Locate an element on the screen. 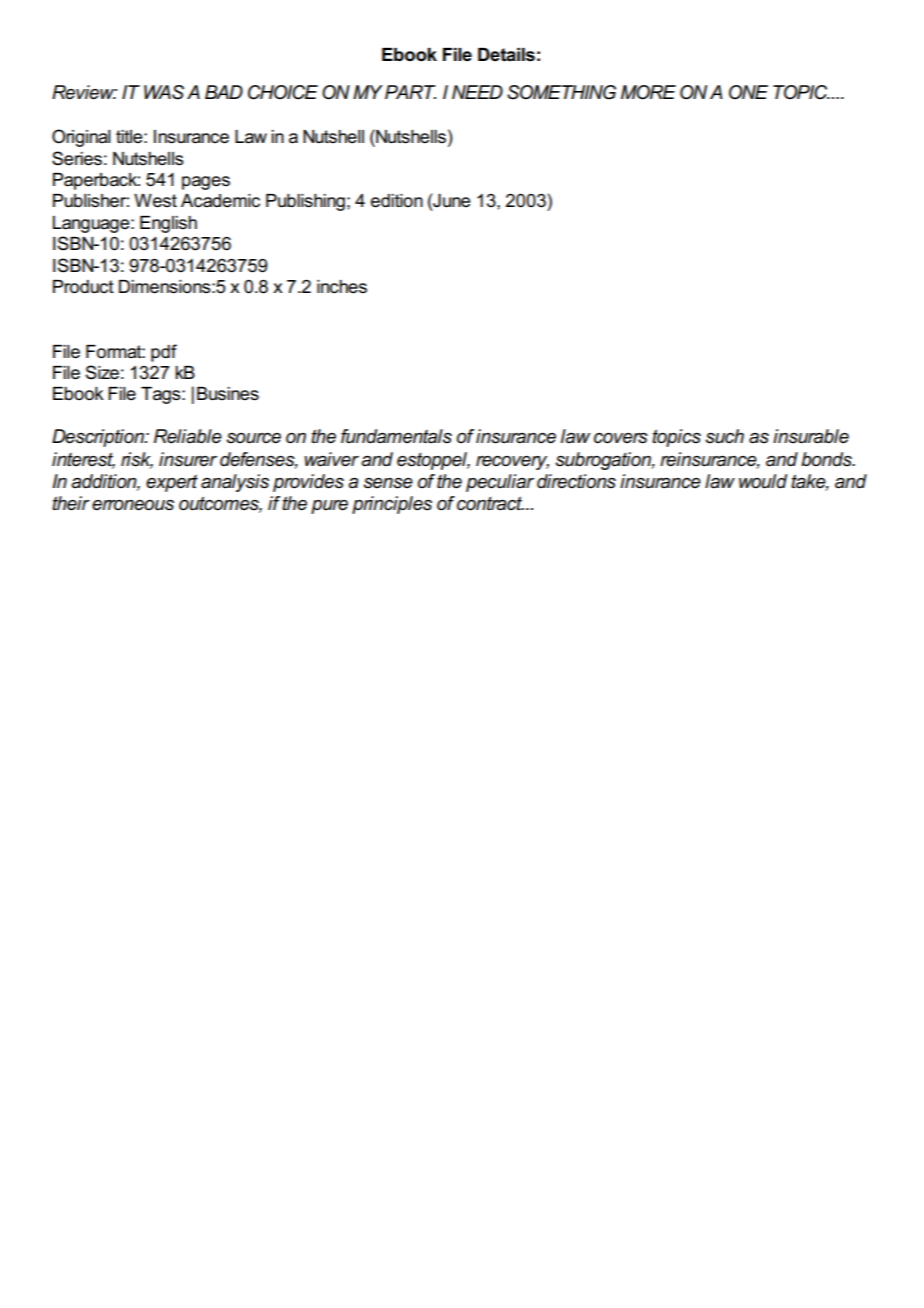 This screenshot has width=924, height=1308. Details is located at coordinates (506, 55).
